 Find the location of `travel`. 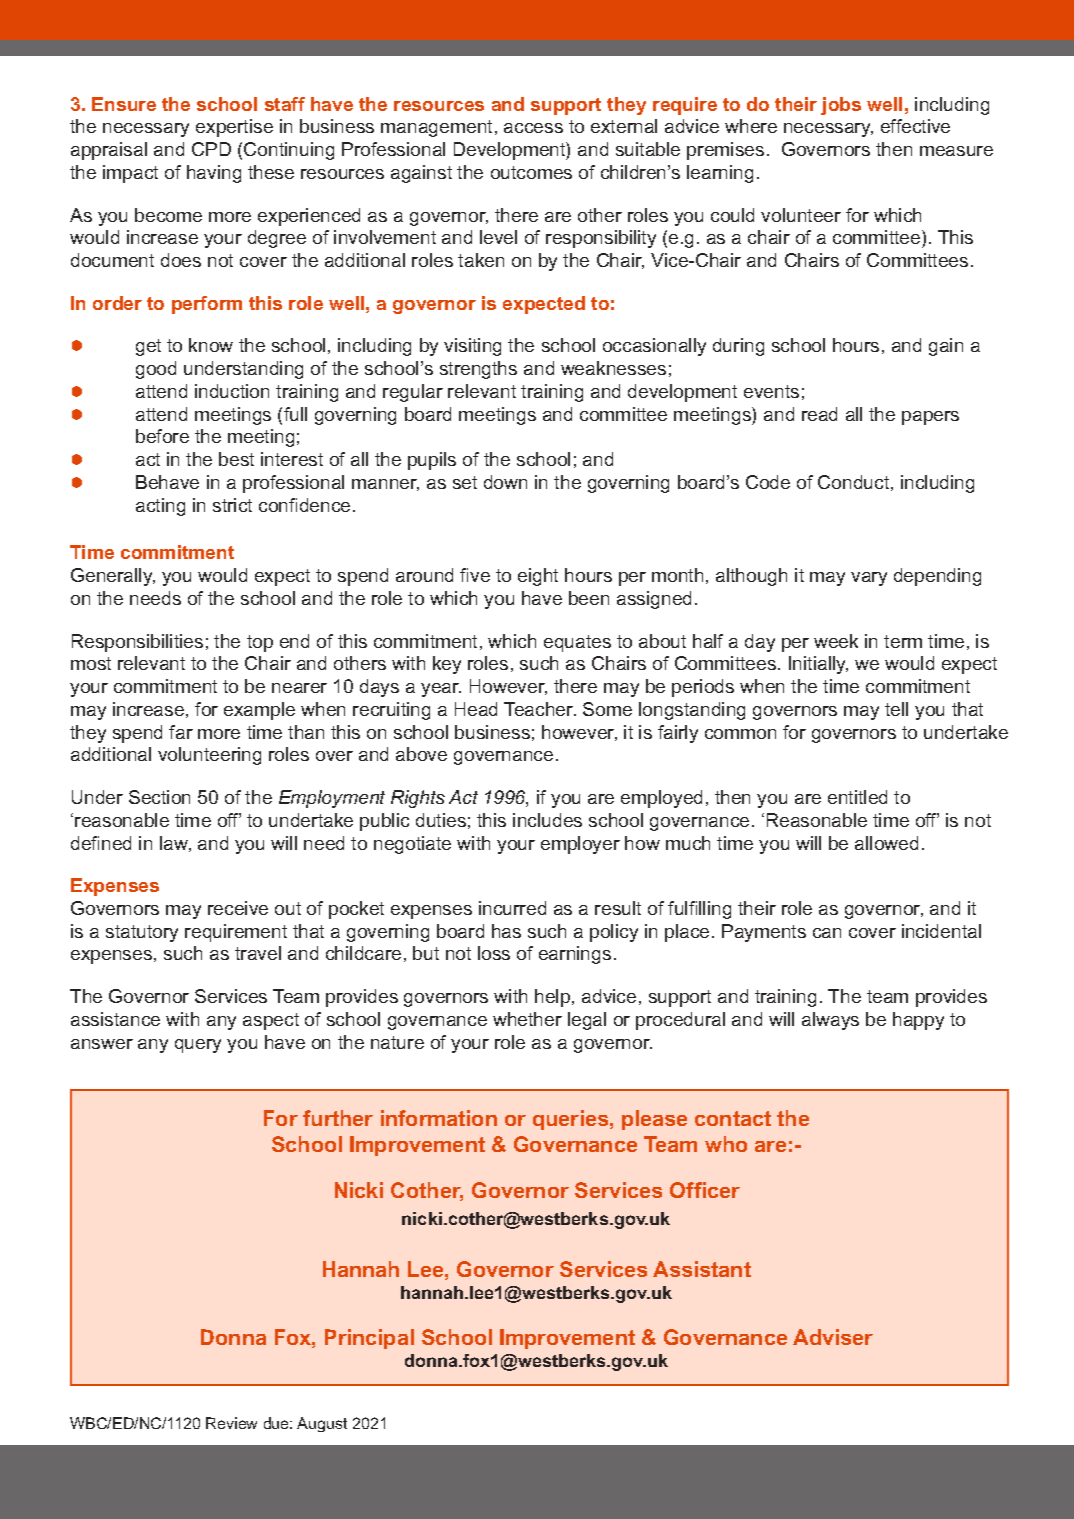

travel is located at coordinates (258, 953).
